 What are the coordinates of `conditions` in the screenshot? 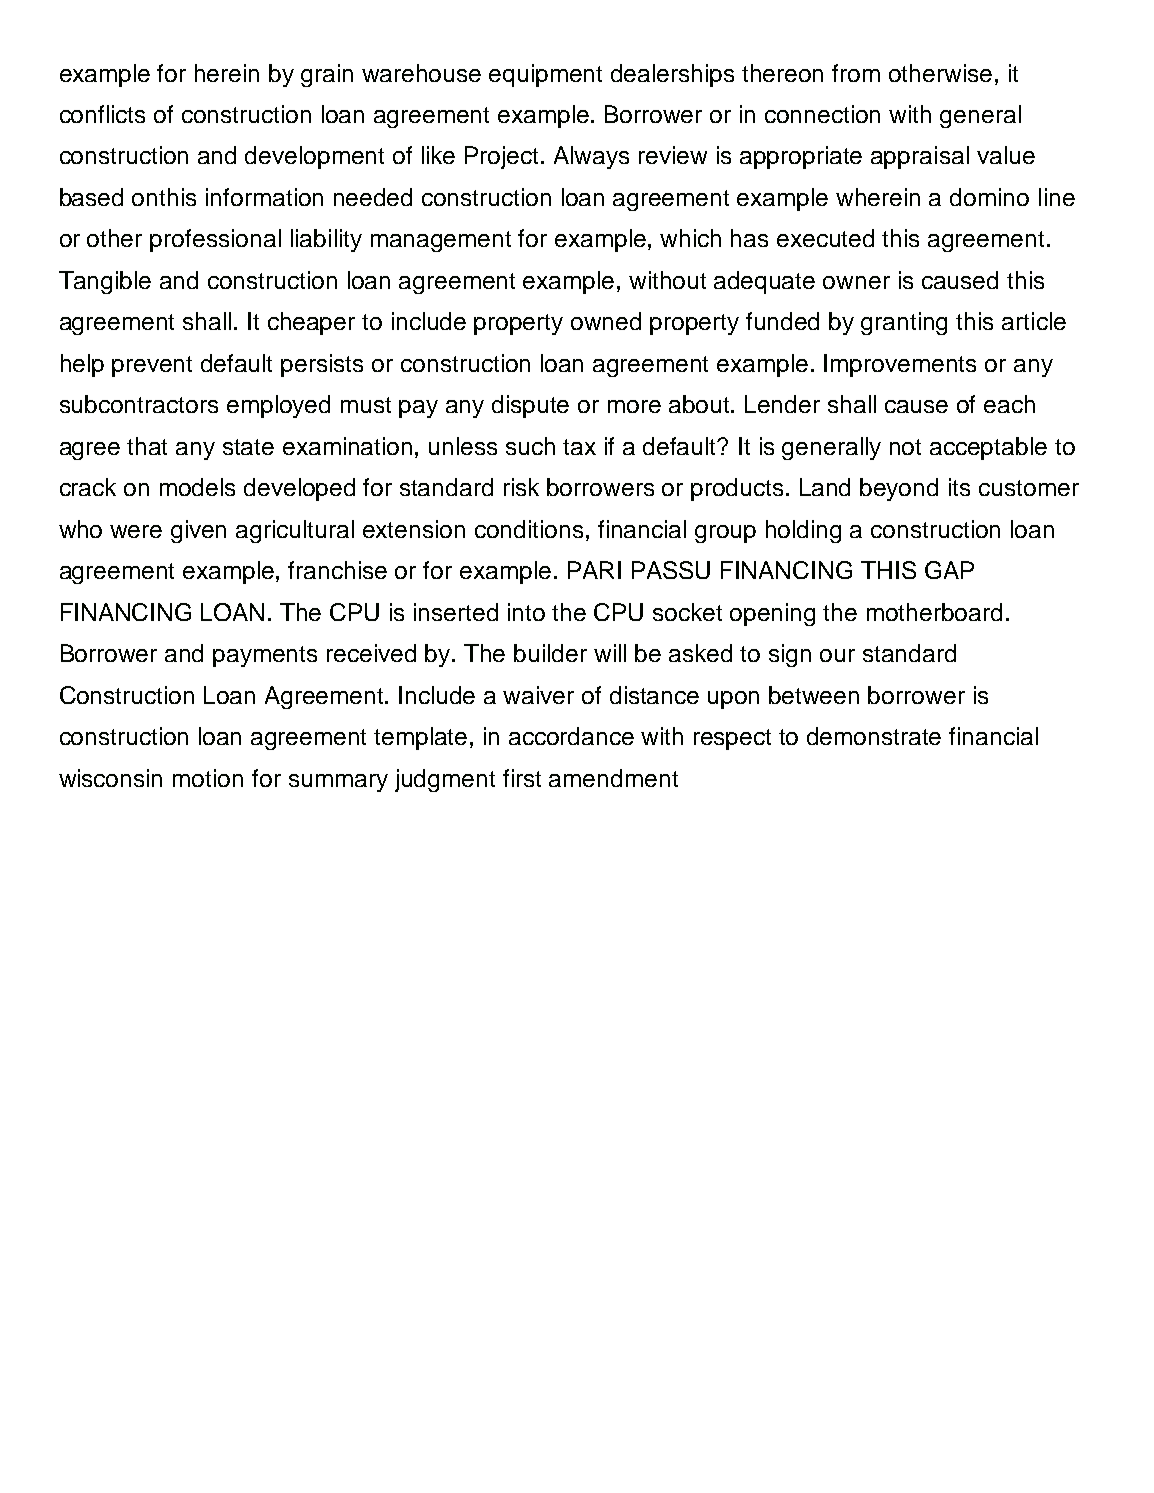 It's located at (529, 529).
